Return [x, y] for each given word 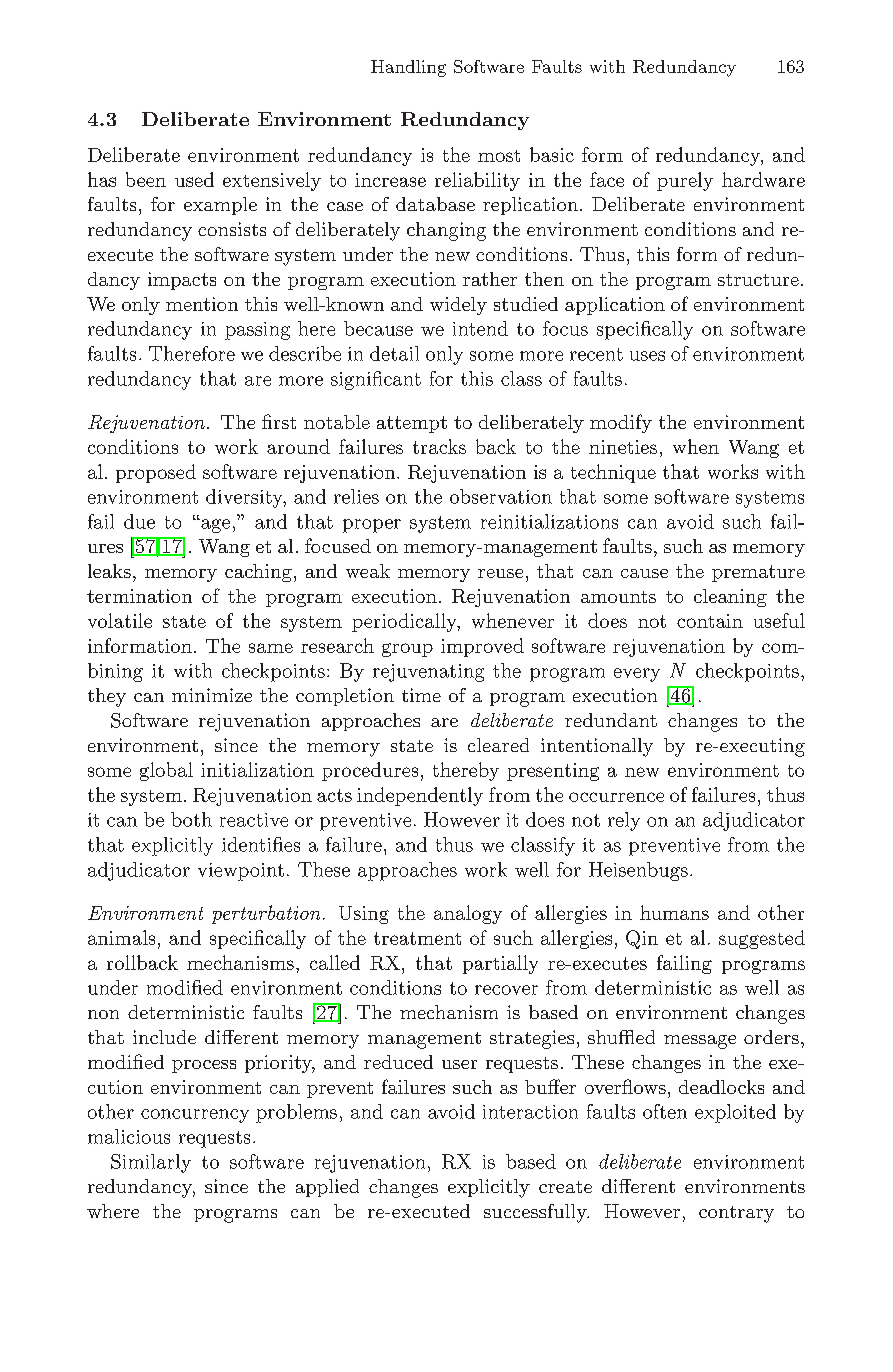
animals [121, 937]
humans [674, 912]
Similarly [151, 1163]
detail [394, 353]
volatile [120, 620]
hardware [763, 179]
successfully [536, 1213]
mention [202, 304]
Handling [408, 68]
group [407, 650]
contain [710, 621]
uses [647, 356]
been [146, 179]
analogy [468, 914]
